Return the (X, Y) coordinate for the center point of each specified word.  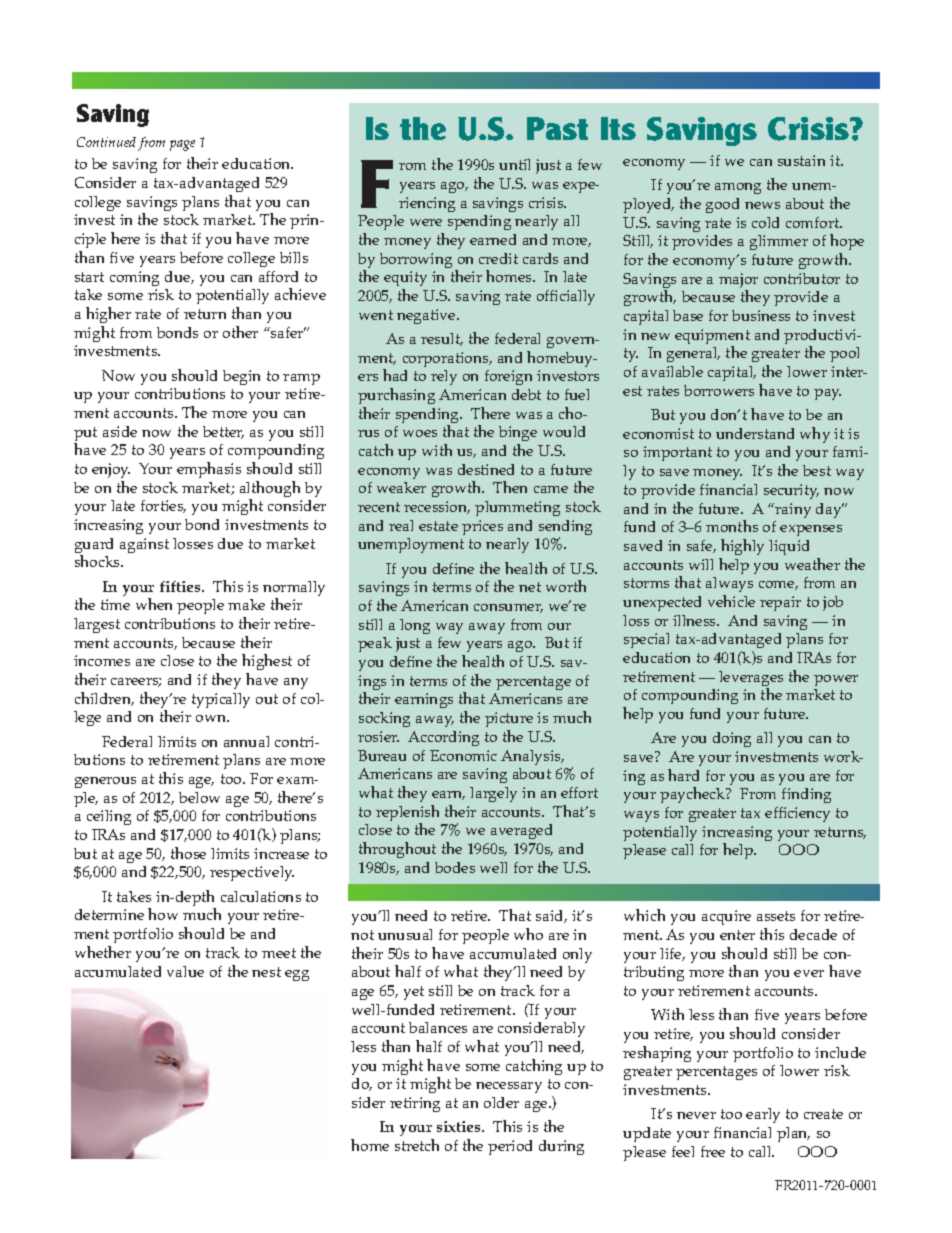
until (514, 164)
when (154, 604)
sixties (460, 1126)
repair (780, 603)
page (182, 145)
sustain (801, 160)
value (185, 971)
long (415, 626)
